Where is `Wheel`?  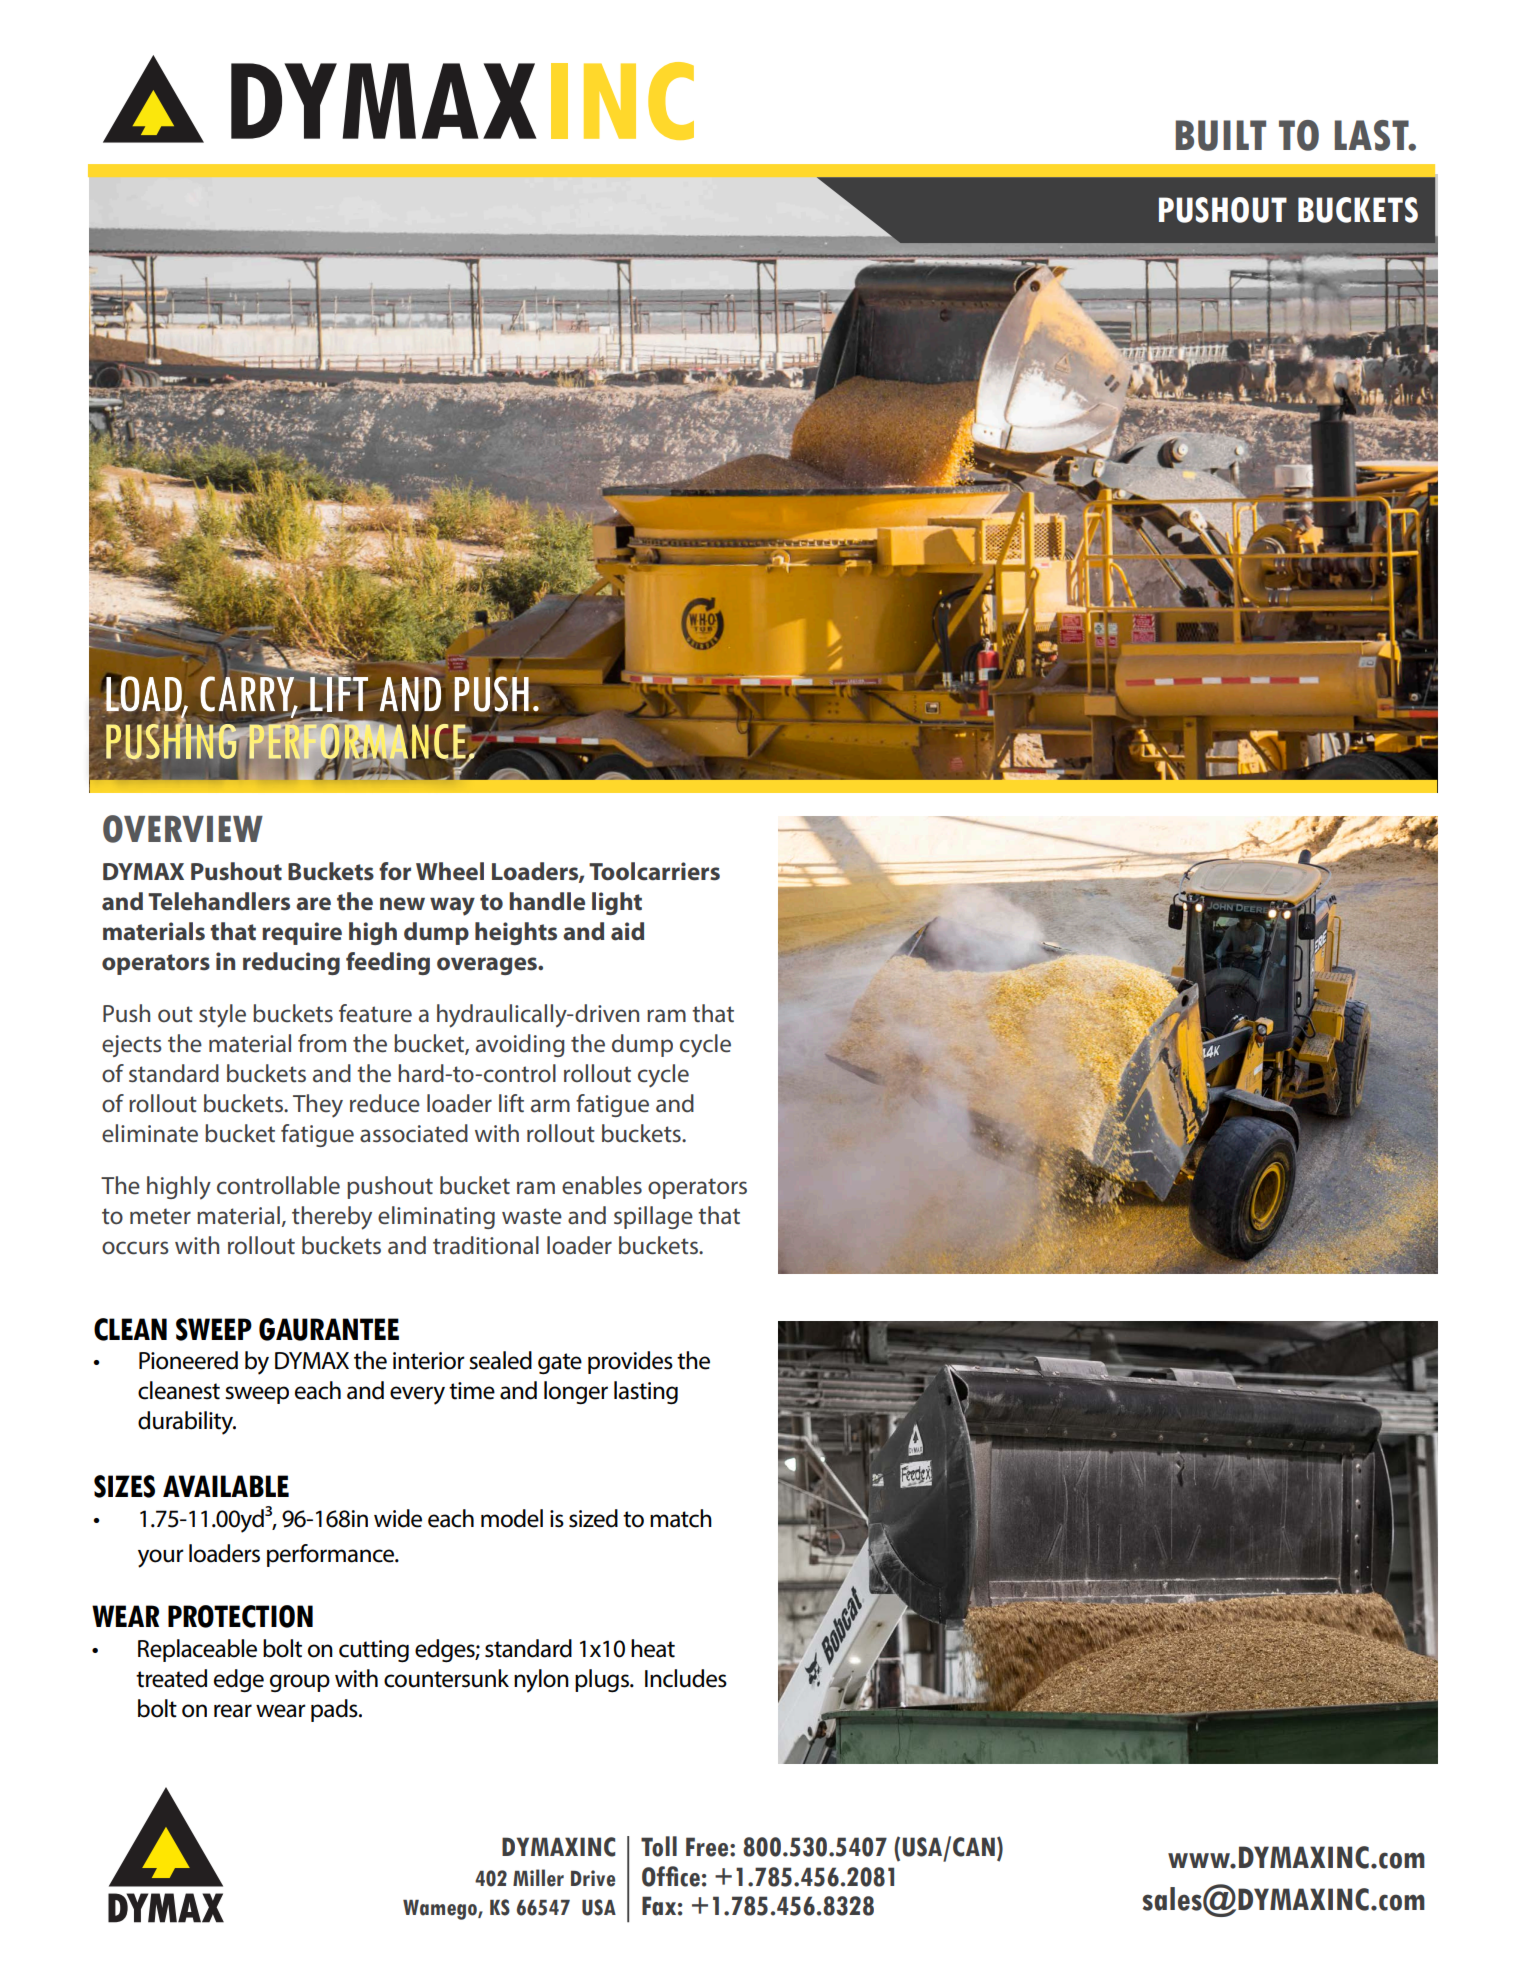 Wheel is located at coordinates (450, 871).
